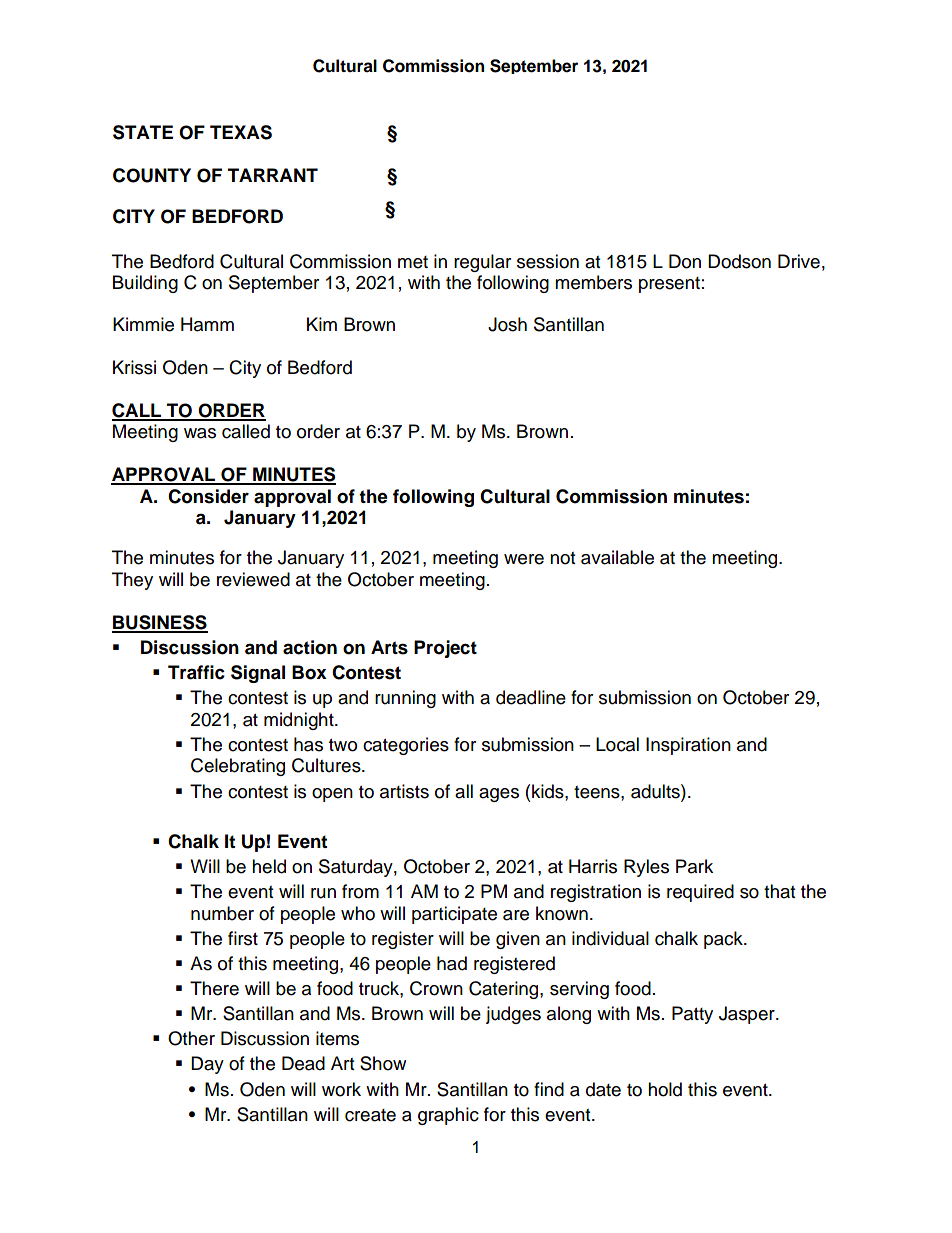  What do you see at coordinates (739, 261) in the screenshot?
I see `Dodson` at bounding box center [739, 261].
